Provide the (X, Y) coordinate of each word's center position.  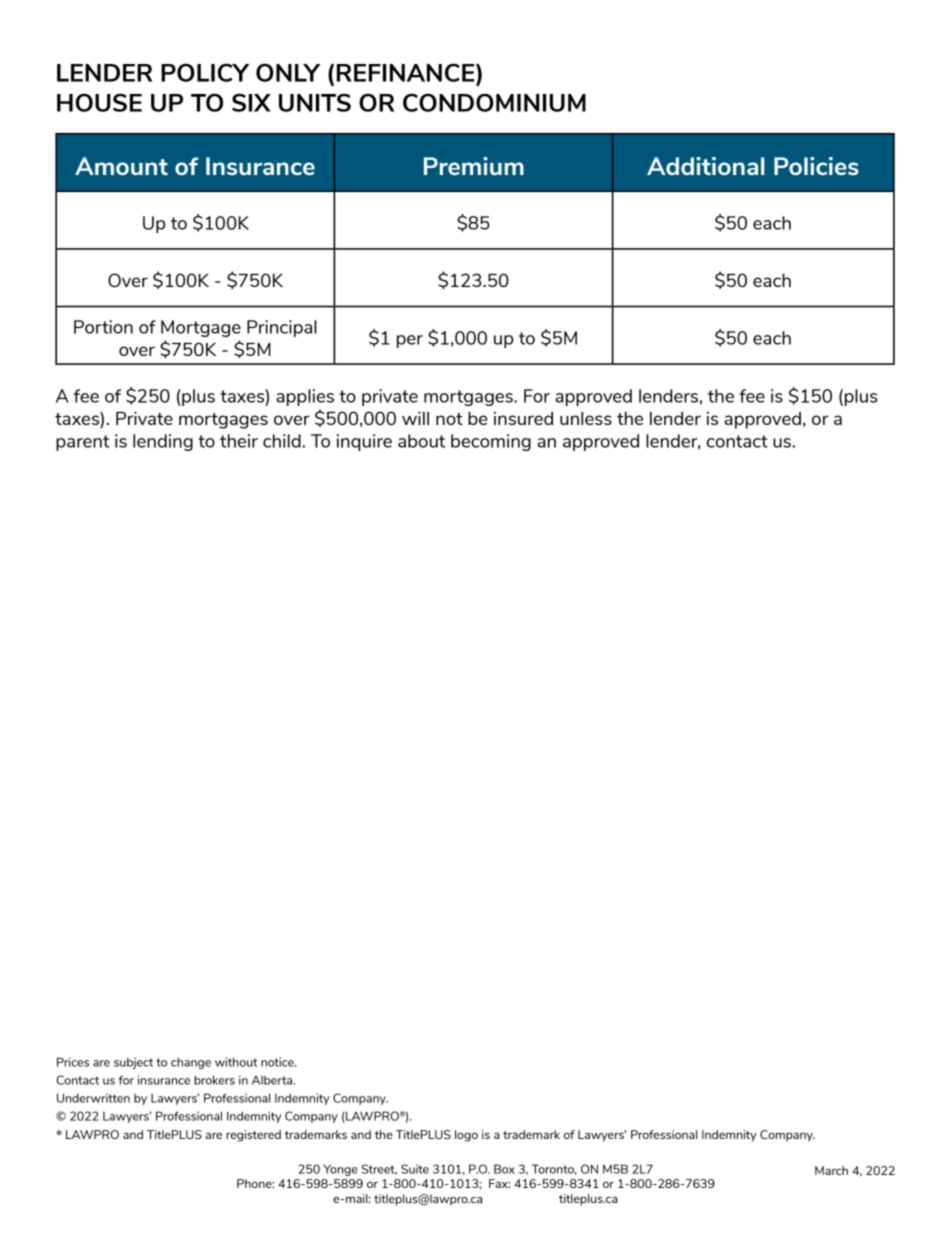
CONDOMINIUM (494, 102)
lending (163, 442)
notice (278, 1062)
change (191, 1063)
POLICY (205, 72)
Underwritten (93, 1098)
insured (523, 418)
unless (586, 418)
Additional (705, 166)
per (410, 341)
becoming (491, 442)
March (831, 1170)
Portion (103, 327)
